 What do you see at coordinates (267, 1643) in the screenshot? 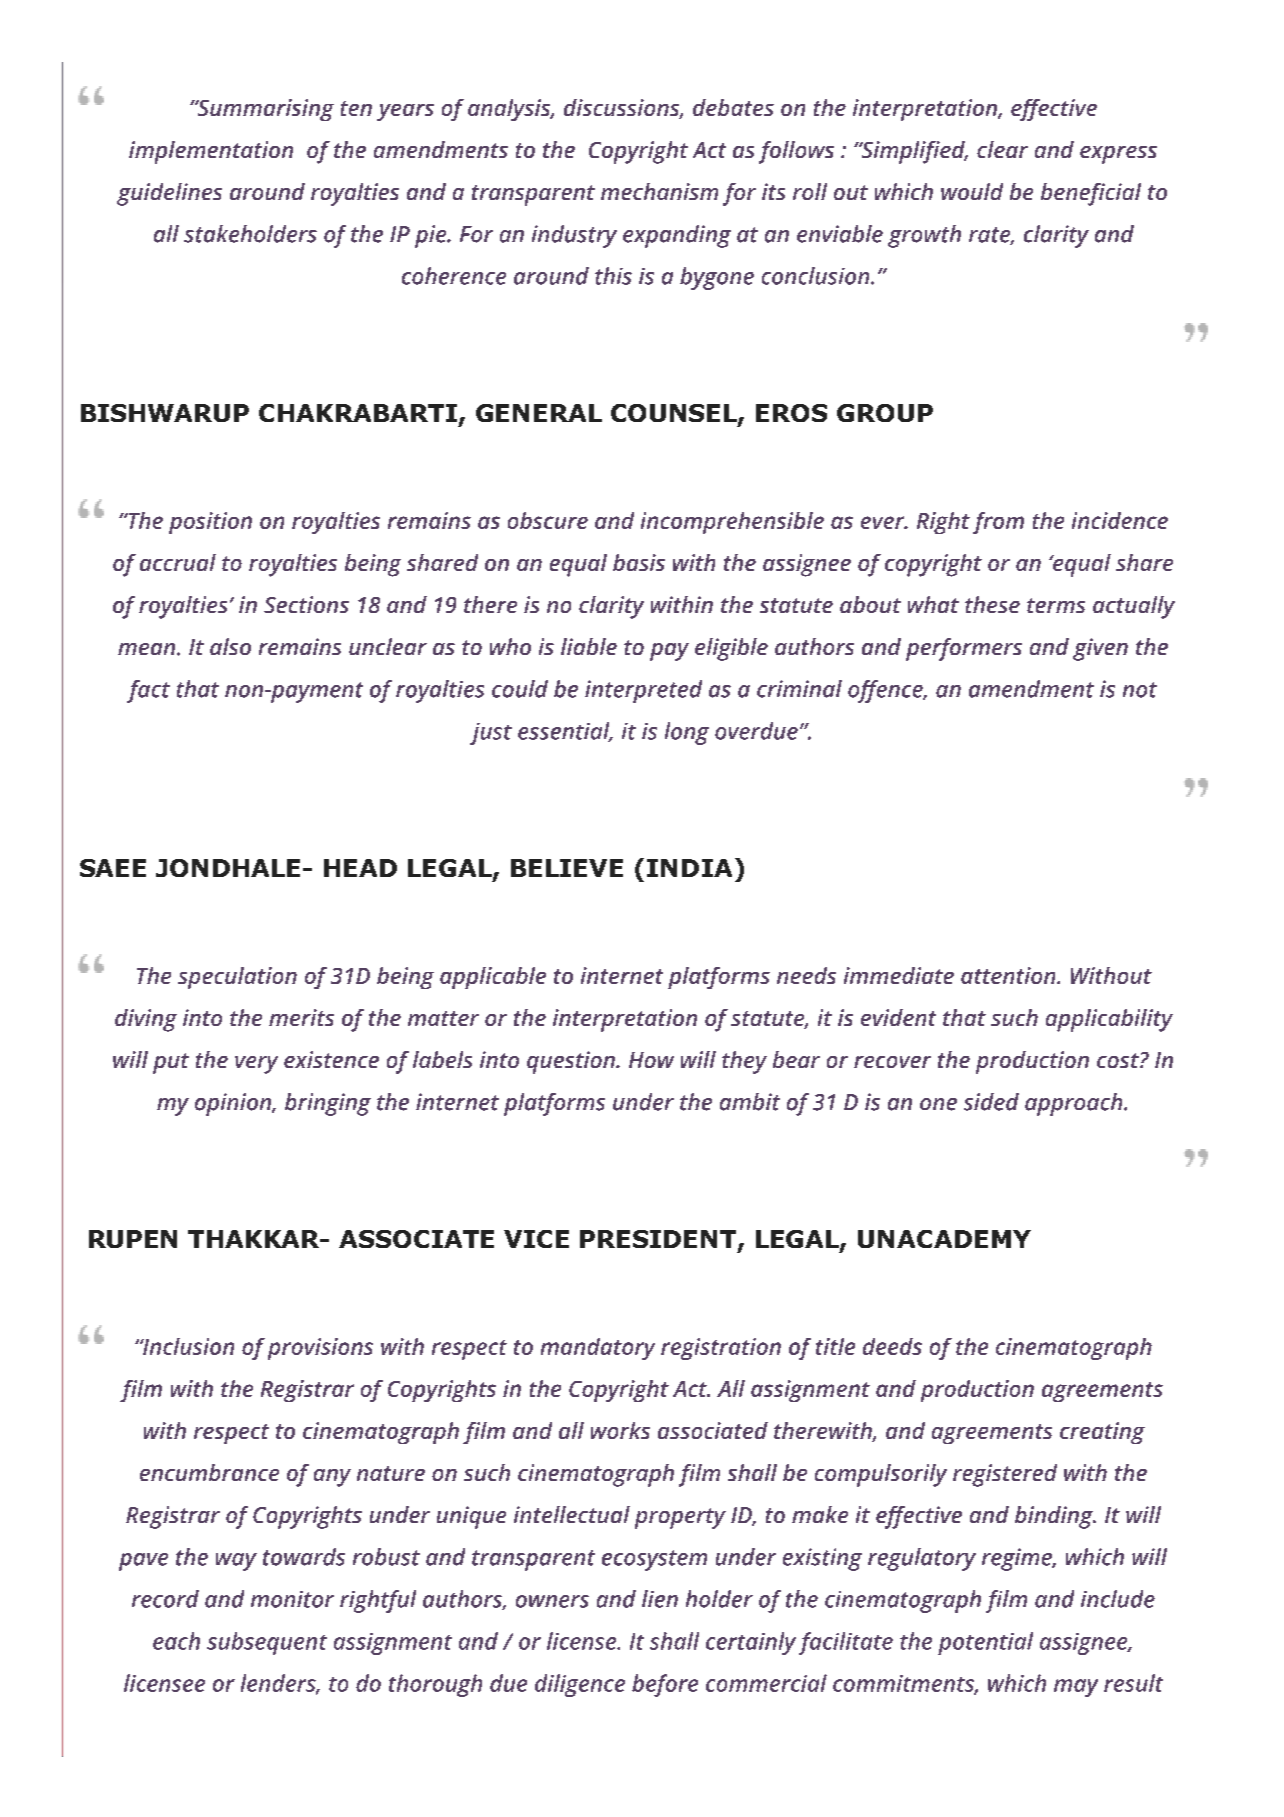
I see `subsequent` at bounding box center [267, 1643].
